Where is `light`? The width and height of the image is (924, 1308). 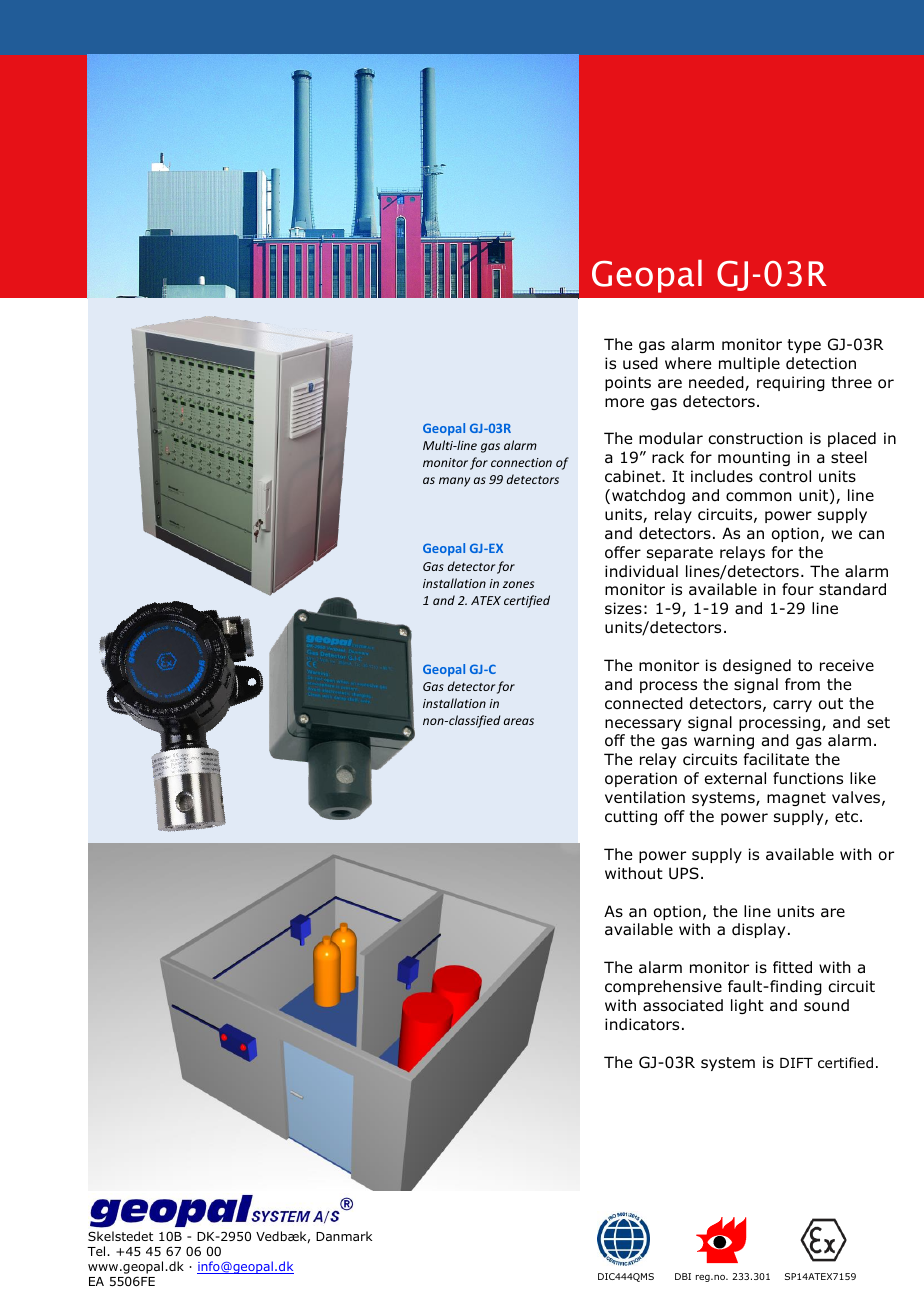
light is located at coordinates (747, 1006).
